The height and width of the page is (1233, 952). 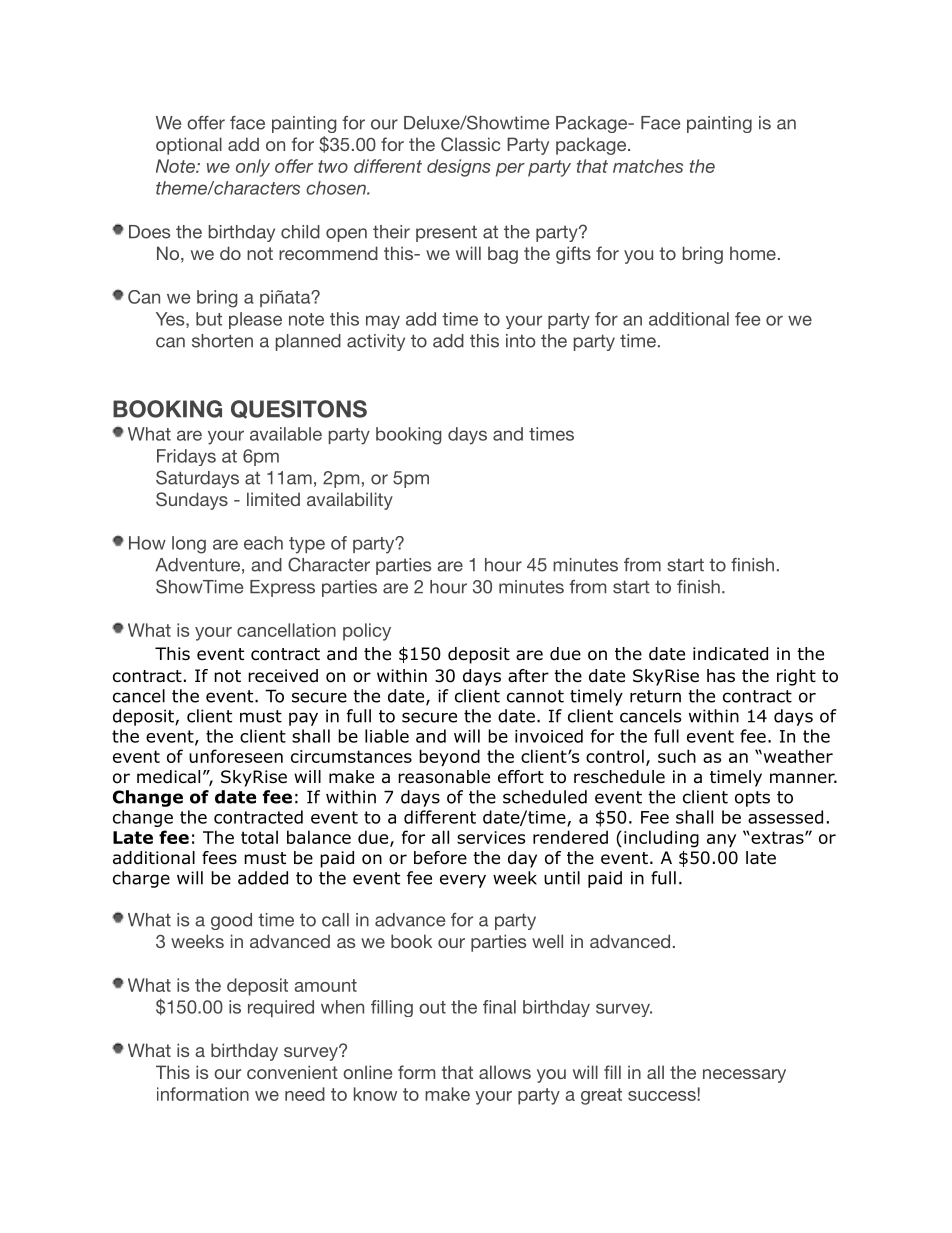 What do you see at coordinates (528, 676) in the page?
I see `after` at bounding box center [528, 676].
